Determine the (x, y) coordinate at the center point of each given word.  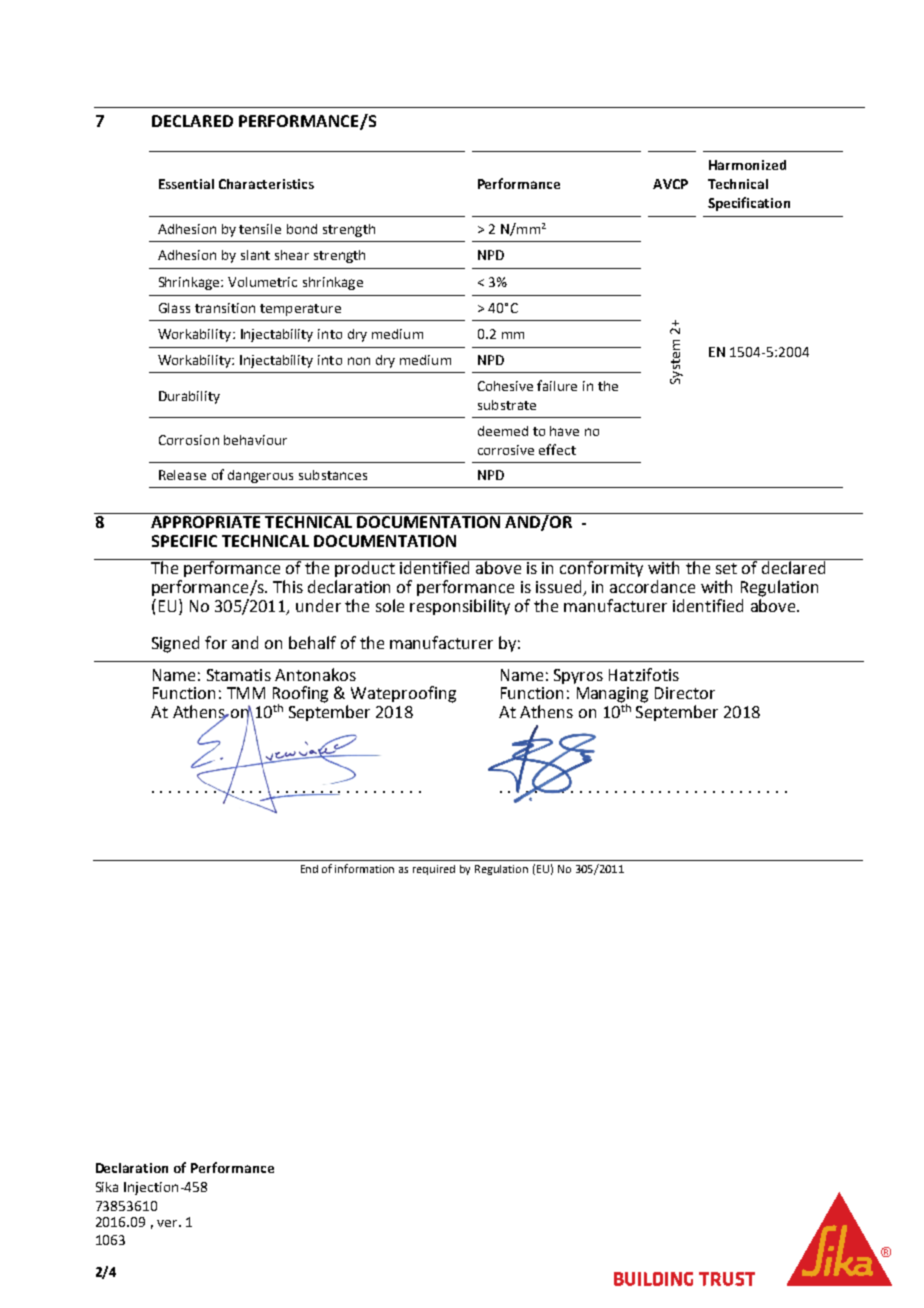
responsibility (460, 607)
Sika (107, 1187)
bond (302, 229)
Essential (186, 184)
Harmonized (747, 165)
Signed (175, 644)
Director (685, 693)
